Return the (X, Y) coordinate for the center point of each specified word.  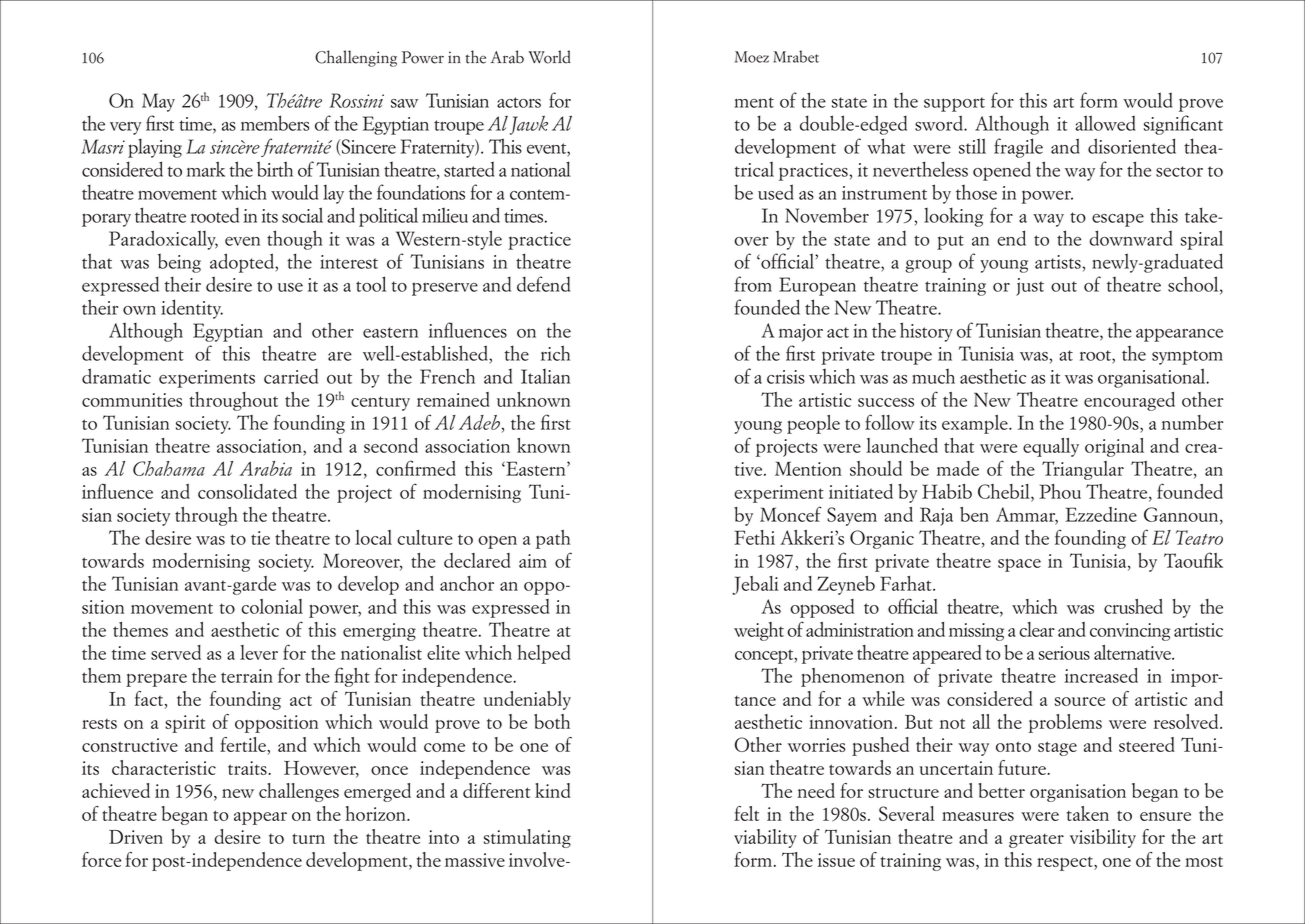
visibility (1103, 838)
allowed (1105, 123)
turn (308, 838)
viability (765, 838)
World (549, 57)
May (158, 102)
